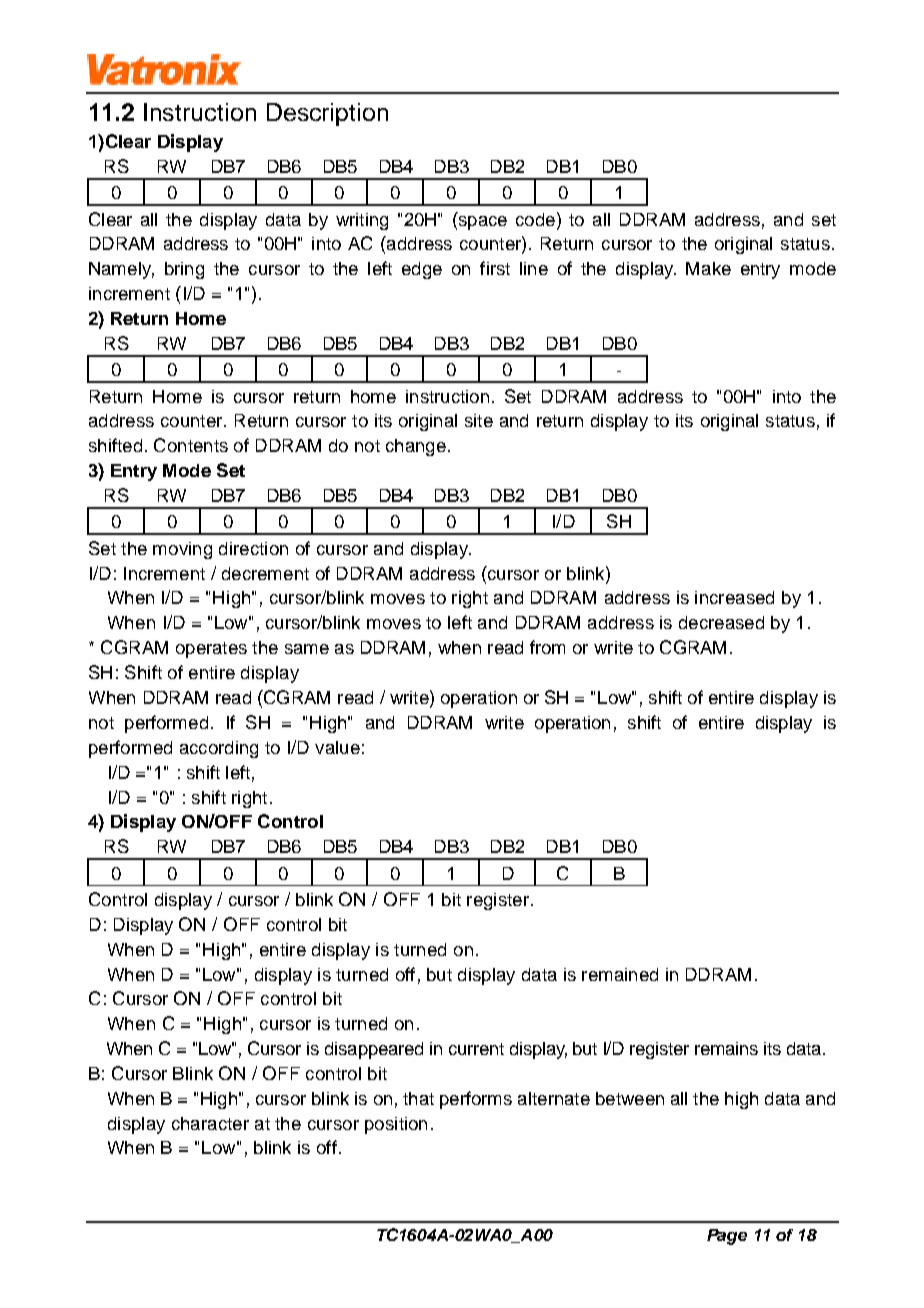 The width and height of the image is (924, 1308). I want to click on position, so click(396, 1125).
